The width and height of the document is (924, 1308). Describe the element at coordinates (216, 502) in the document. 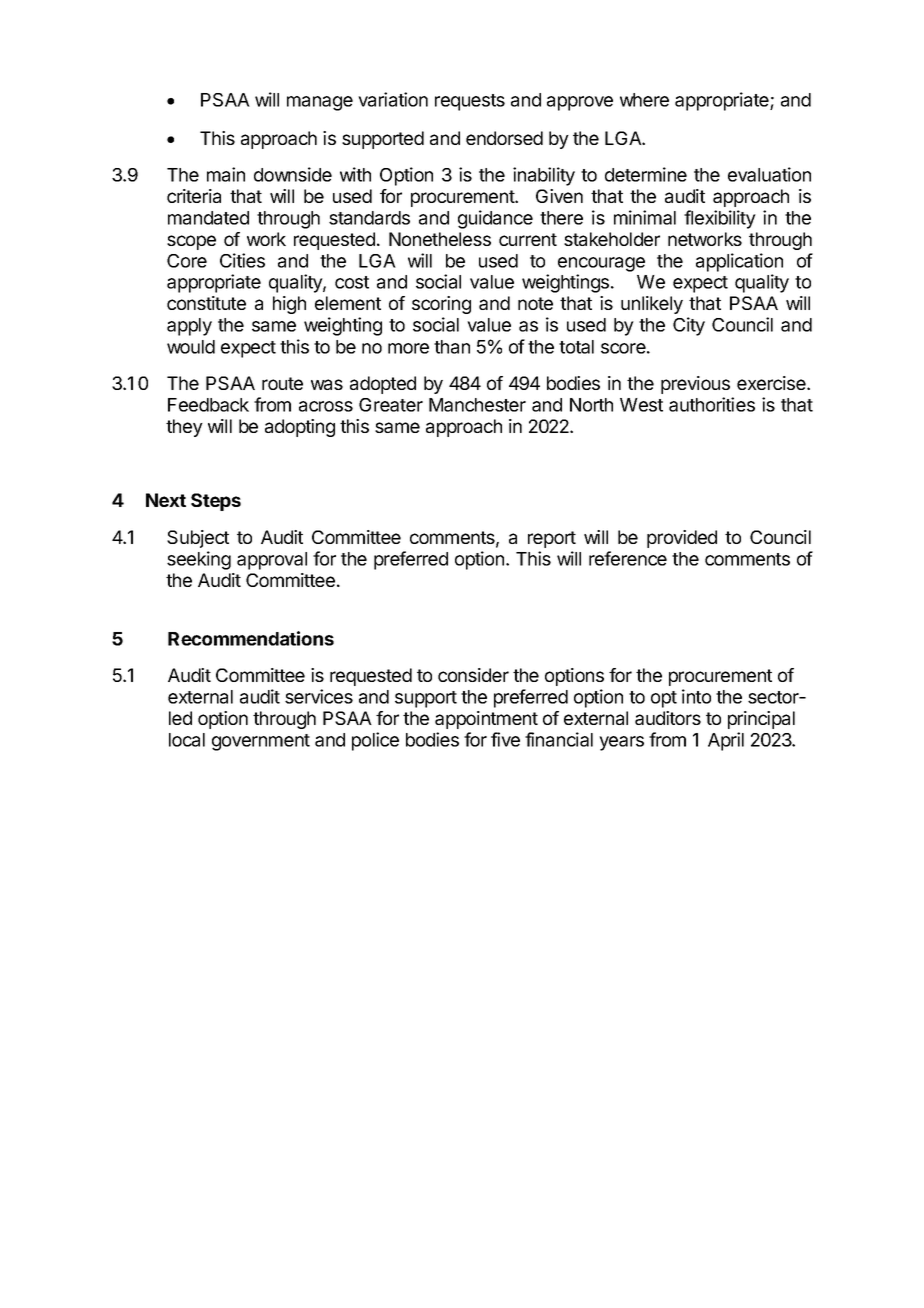

I see `Steps` at that location.
